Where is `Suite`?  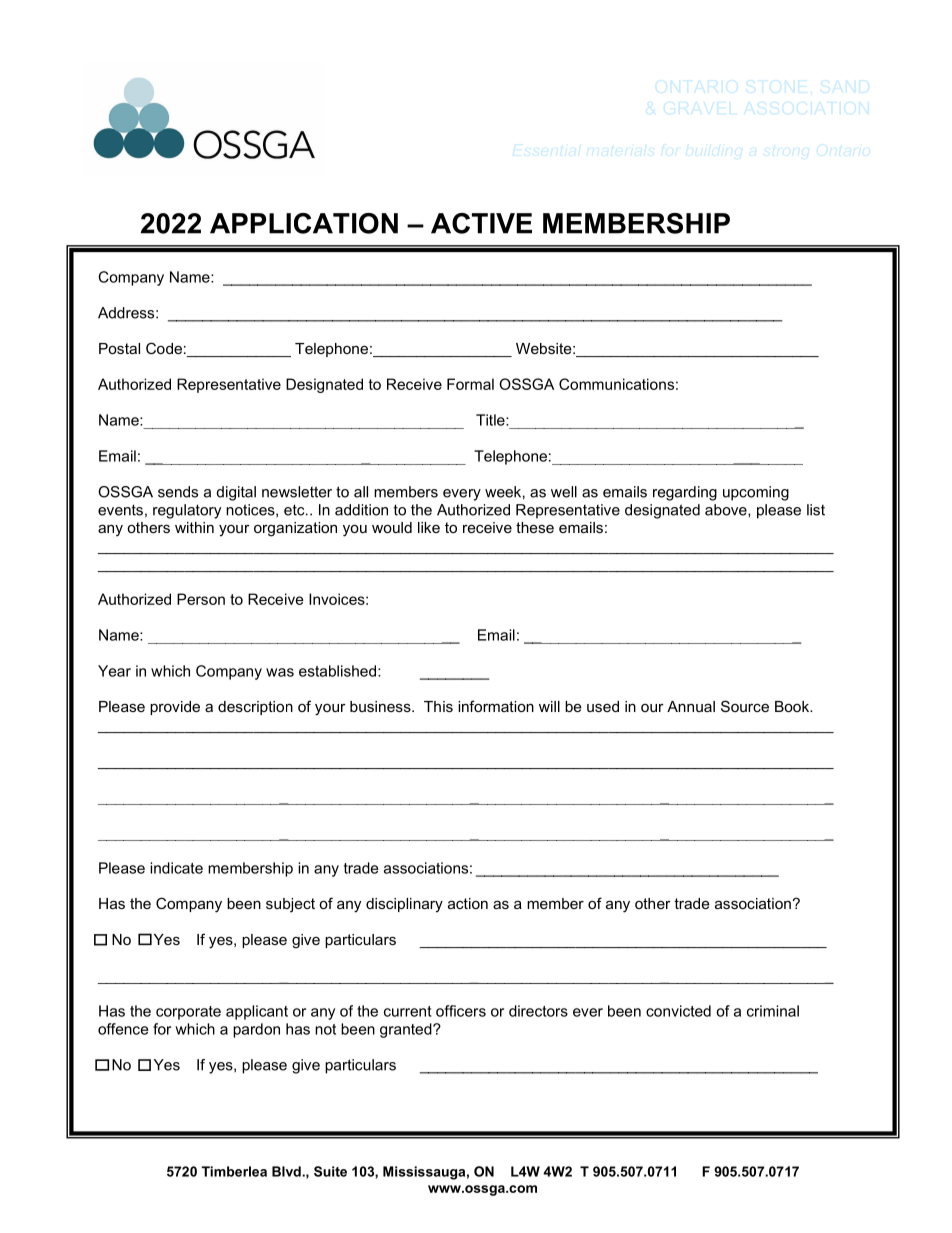
Suite is located at coordinates (330, 1171).
